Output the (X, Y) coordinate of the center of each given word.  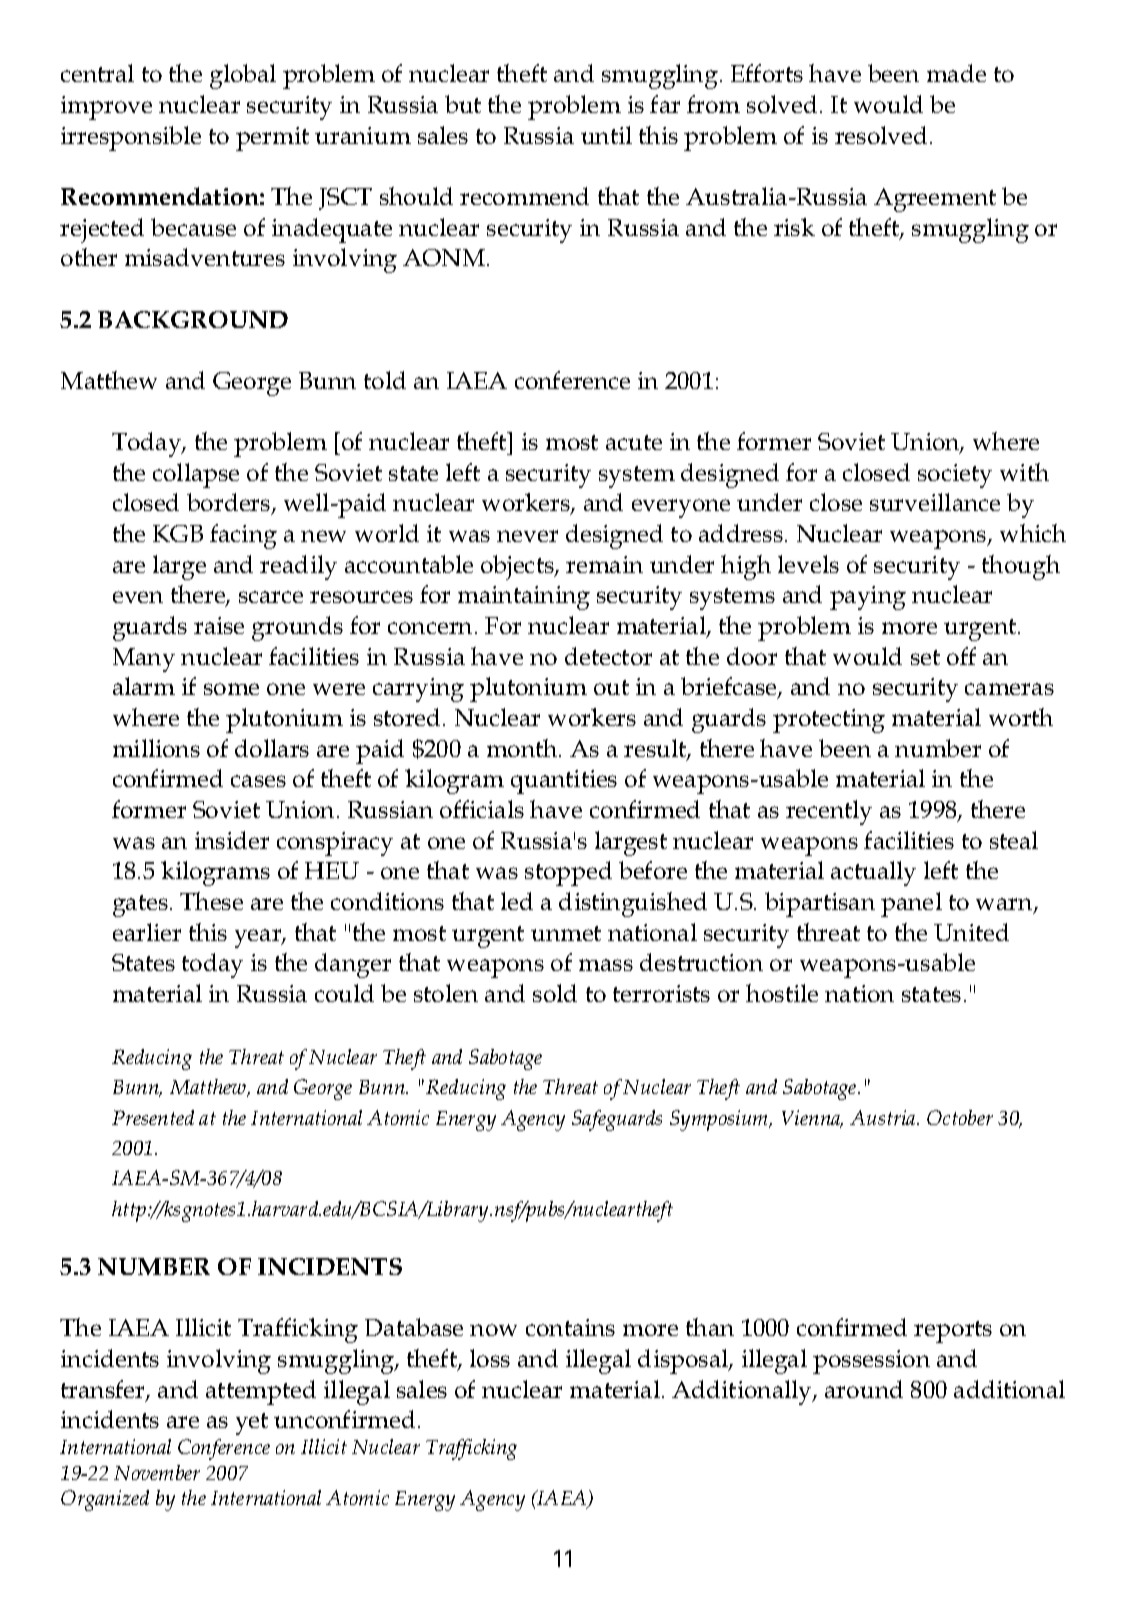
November (157, 1472)
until (606, 135)
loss (490, 1358)
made (956, 73)
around (864, 1389)
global (243, 76)
